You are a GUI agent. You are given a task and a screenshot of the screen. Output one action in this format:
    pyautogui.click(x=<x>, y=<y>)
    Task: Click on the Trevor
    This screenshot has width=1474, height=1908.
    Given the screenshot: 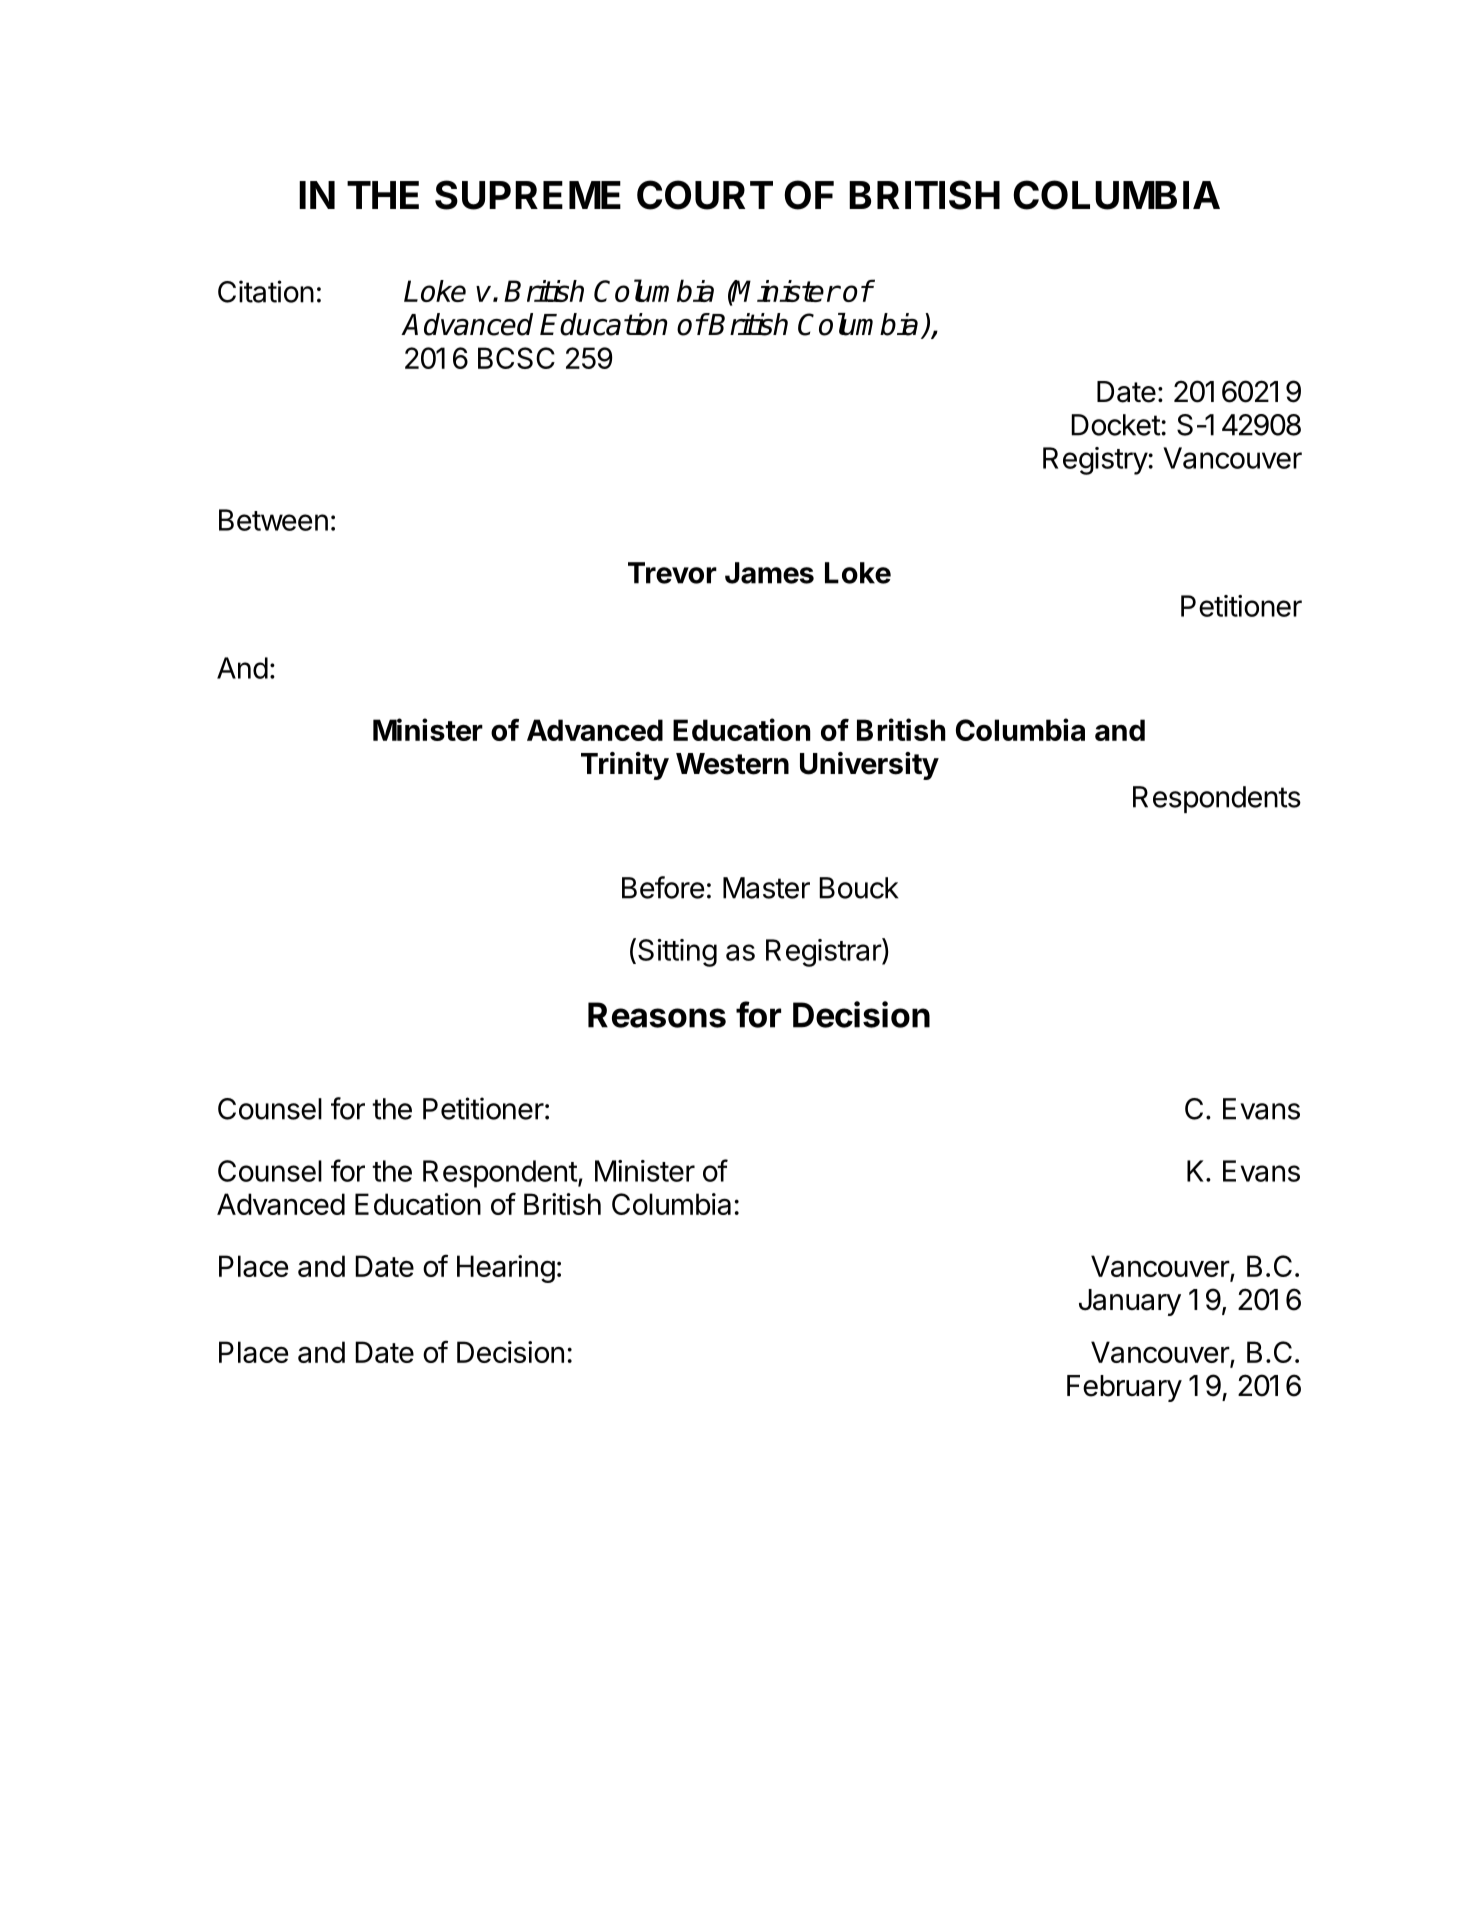 What is the action you would take?
    pyautogui.click(x=672, y=573)
